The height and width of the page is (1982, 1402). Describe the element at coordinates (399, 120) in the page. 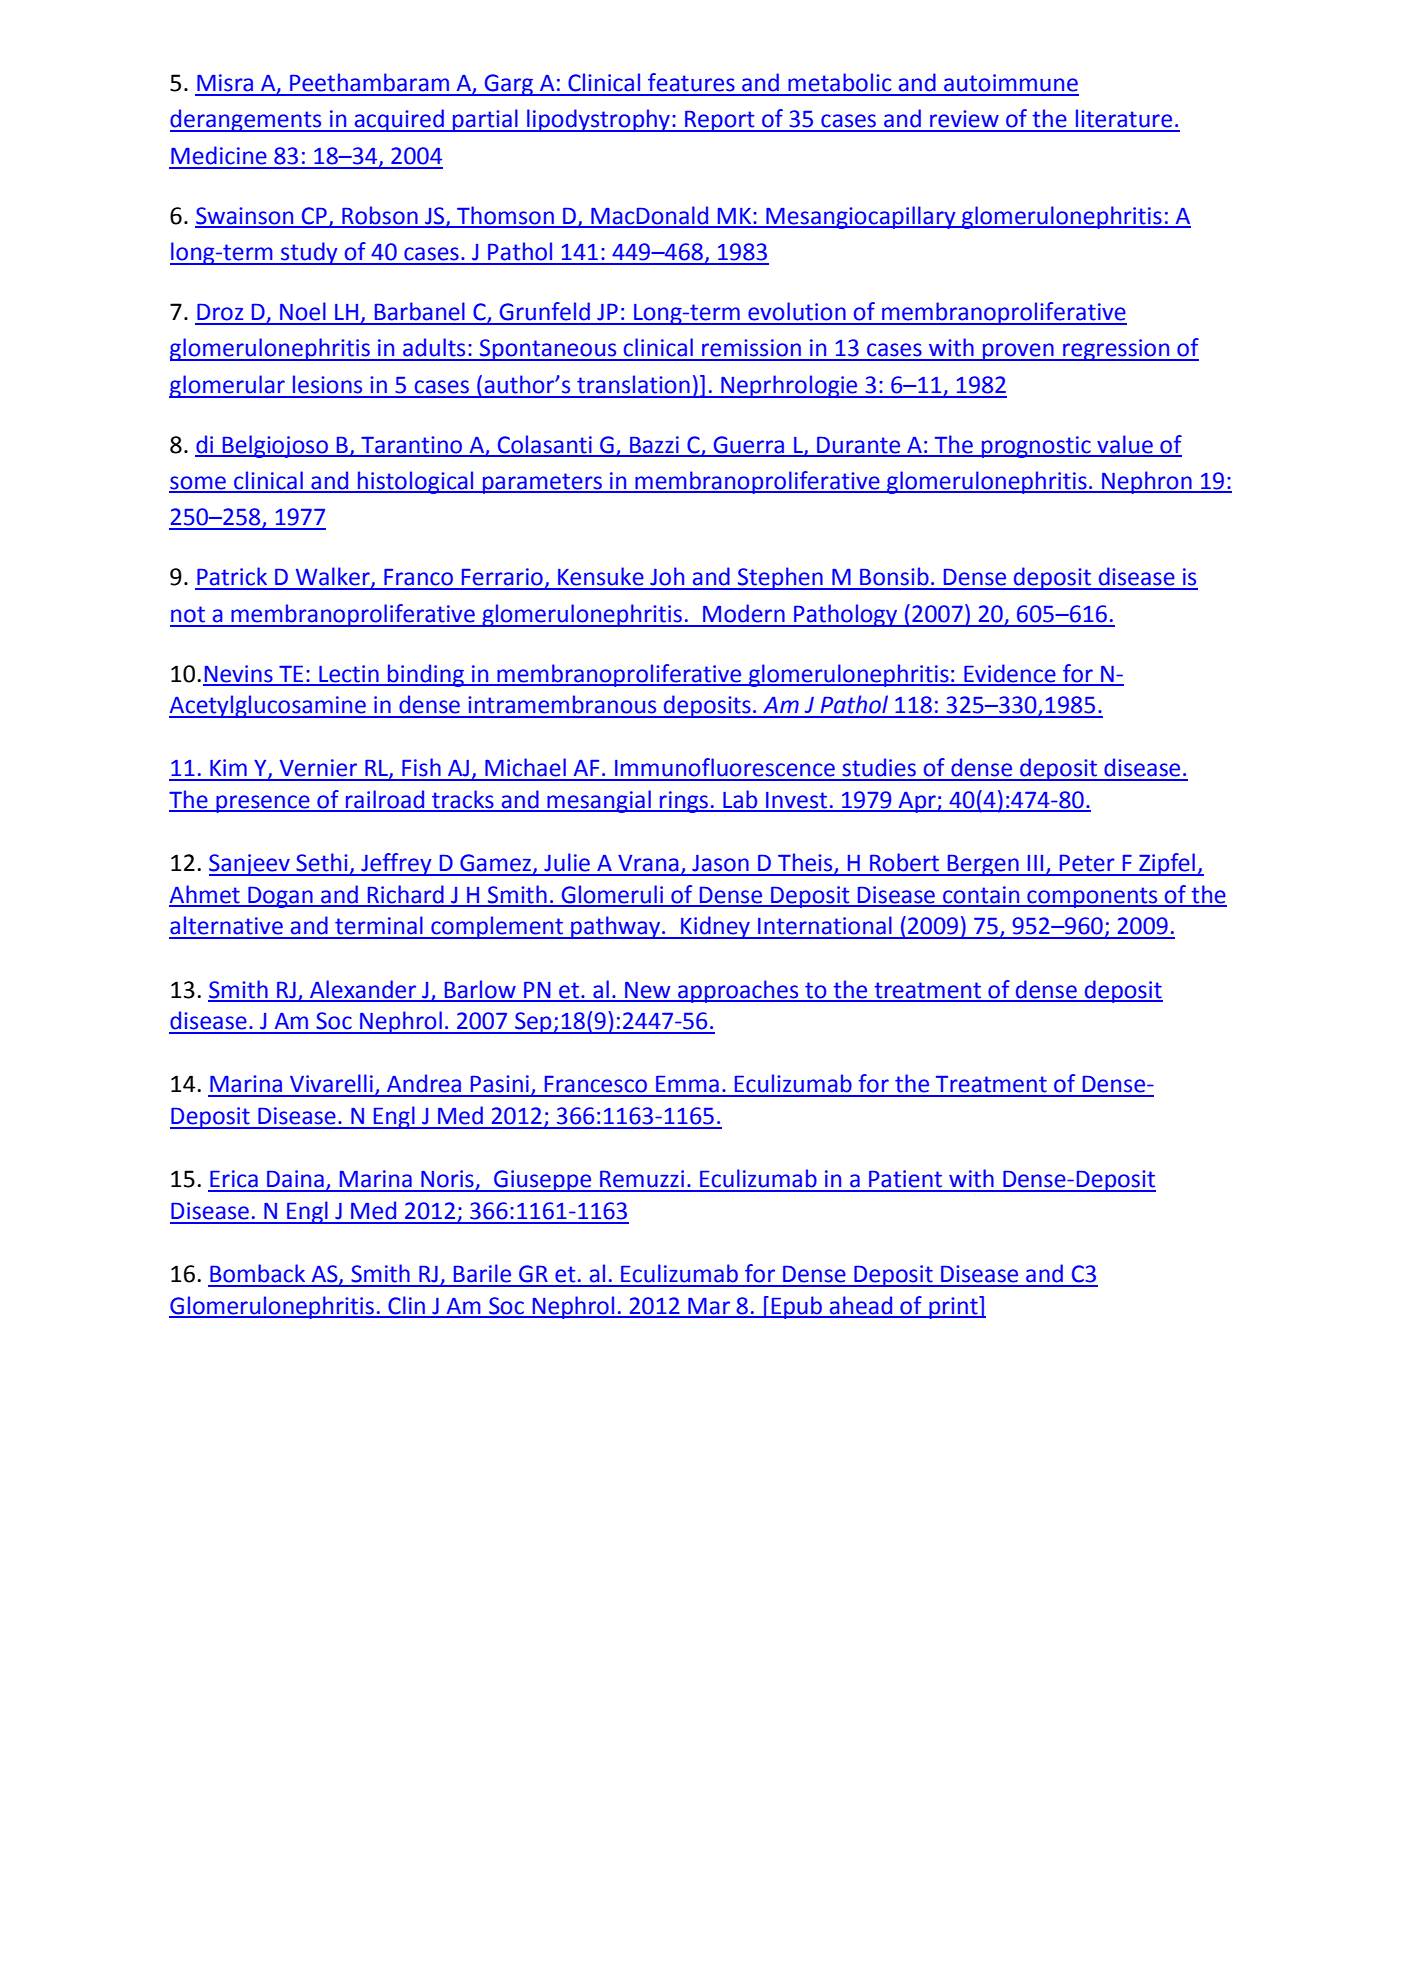

I see `acquired` at that location.
